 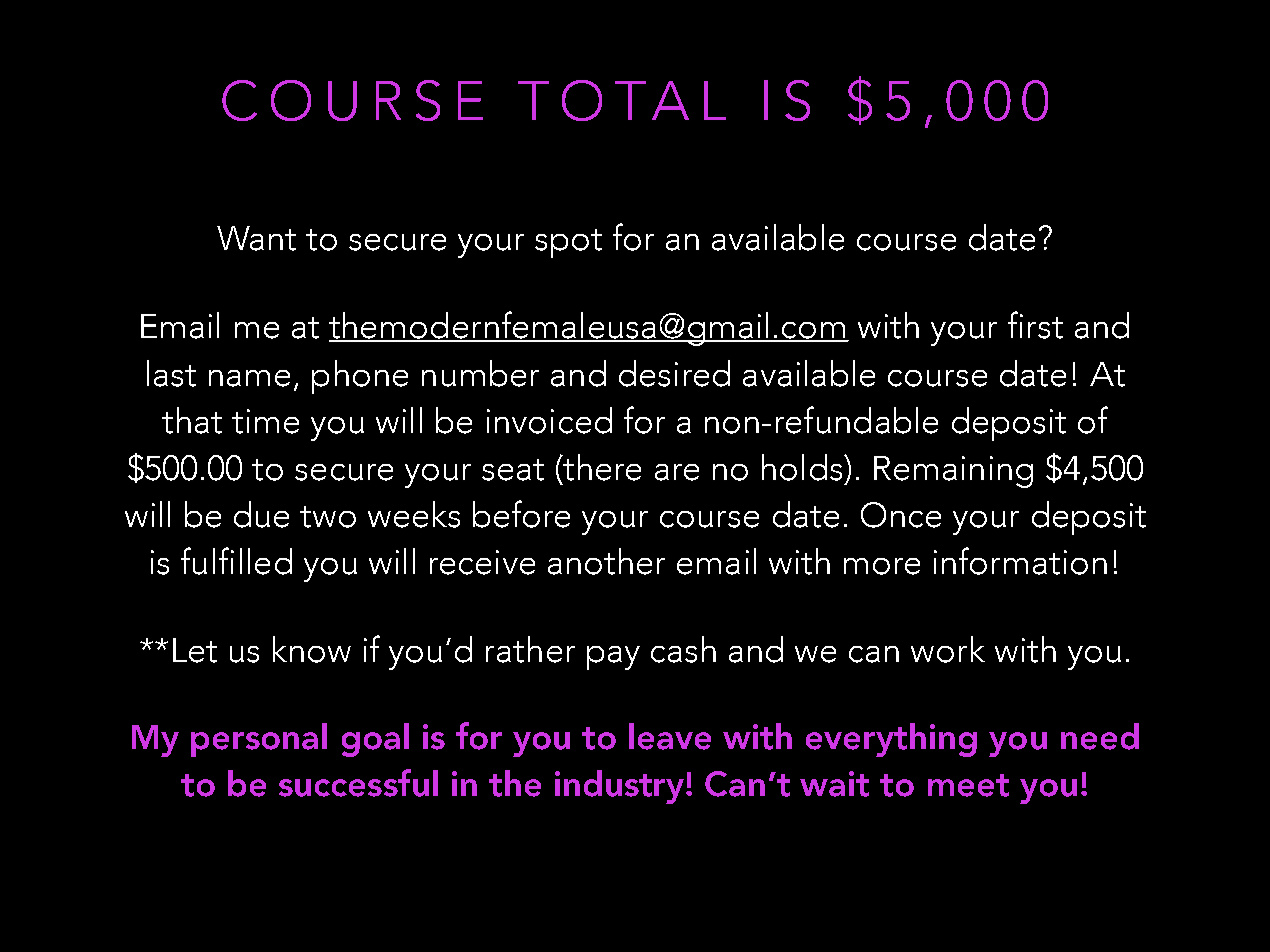 What do you see at coordinates (312, 649) in the screenshot?
I see `know` at bounding box center [312, 649].
